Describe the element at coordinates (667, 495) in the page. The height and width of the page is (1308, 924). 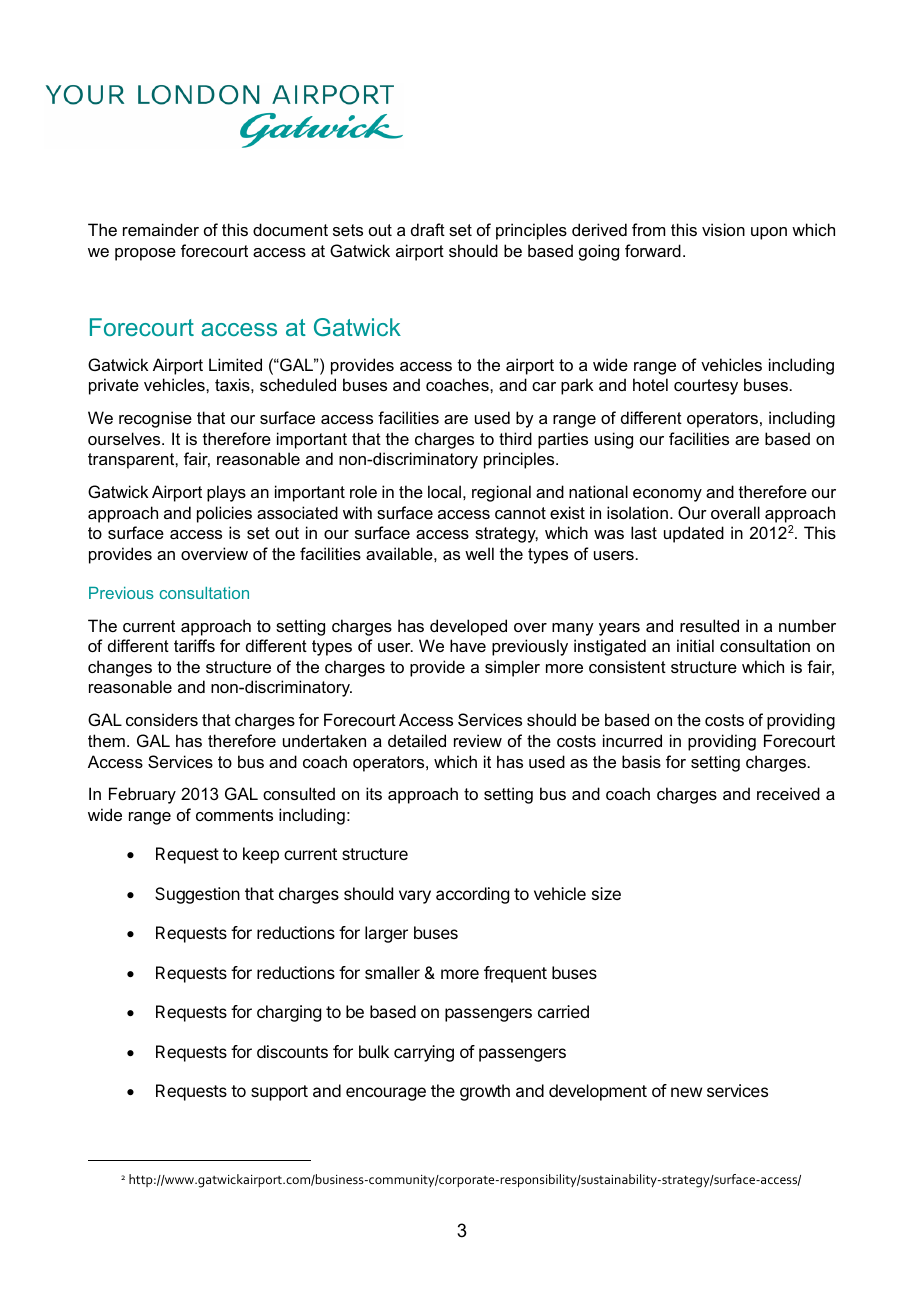
I see `economy` at that location.
